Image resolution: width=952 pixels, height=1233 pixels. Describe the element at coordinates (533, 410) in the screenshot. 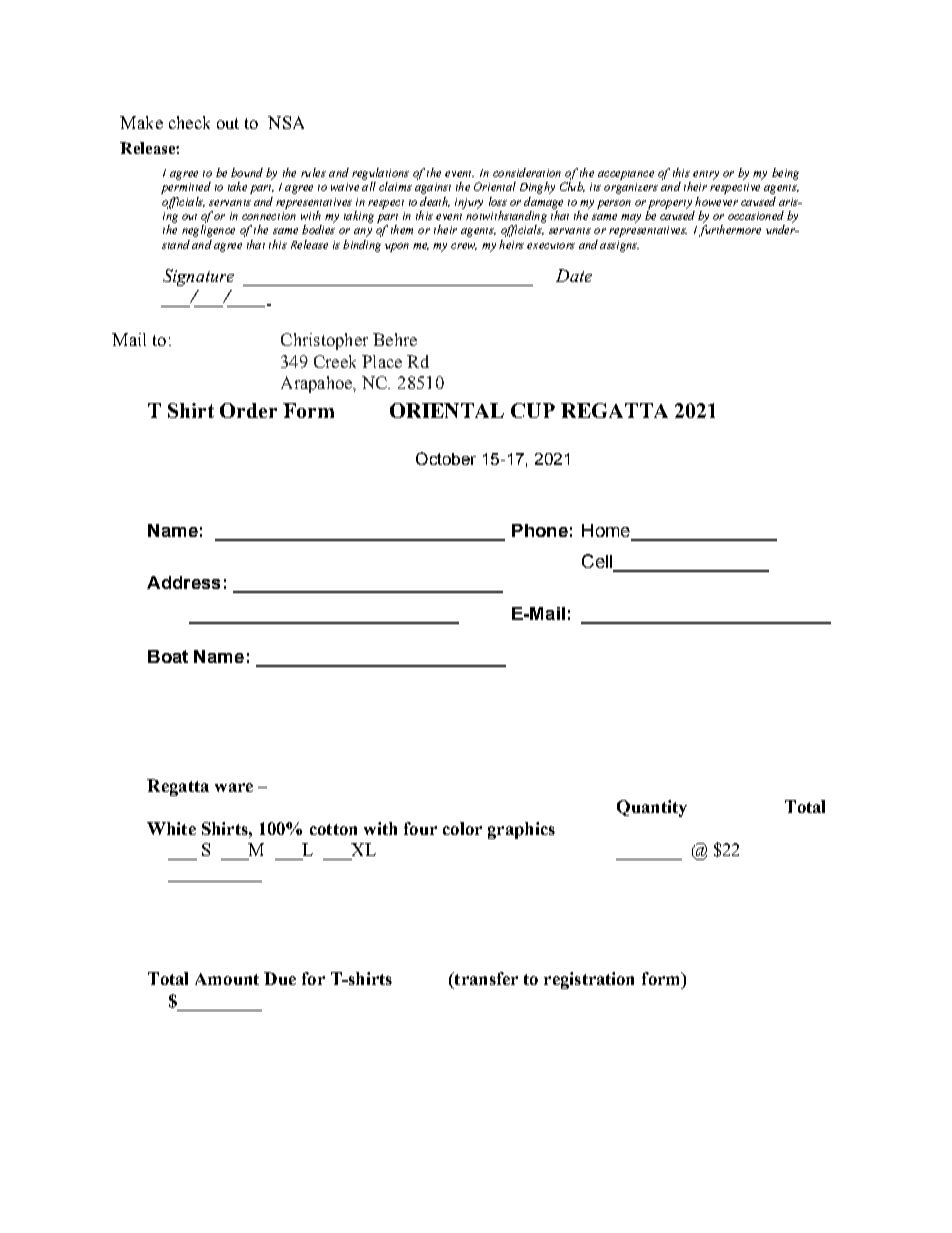

I see `CUP` at that location.
